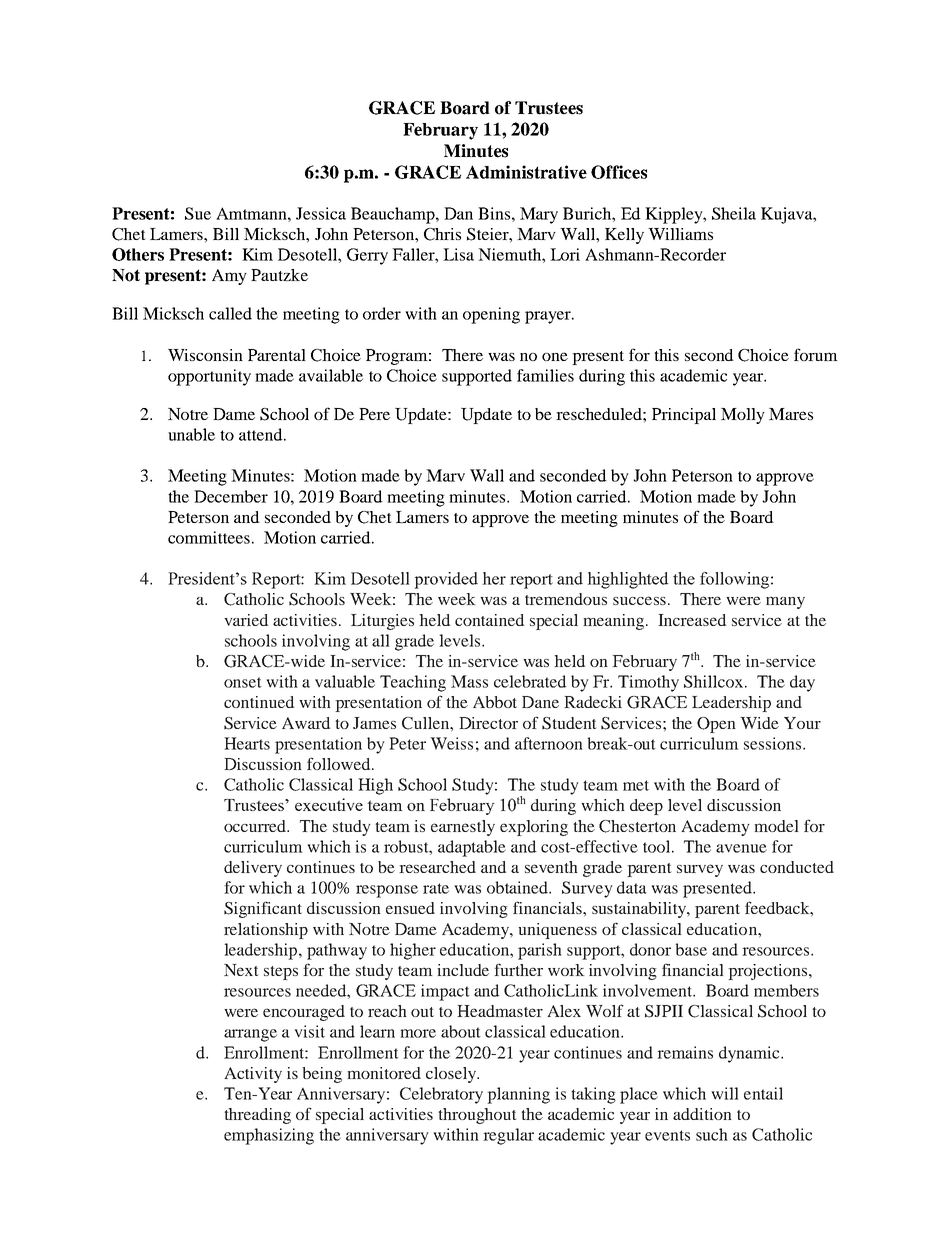 The width and height of the image is (952, 1233). I want to click on addition, so click(702, 1114).
